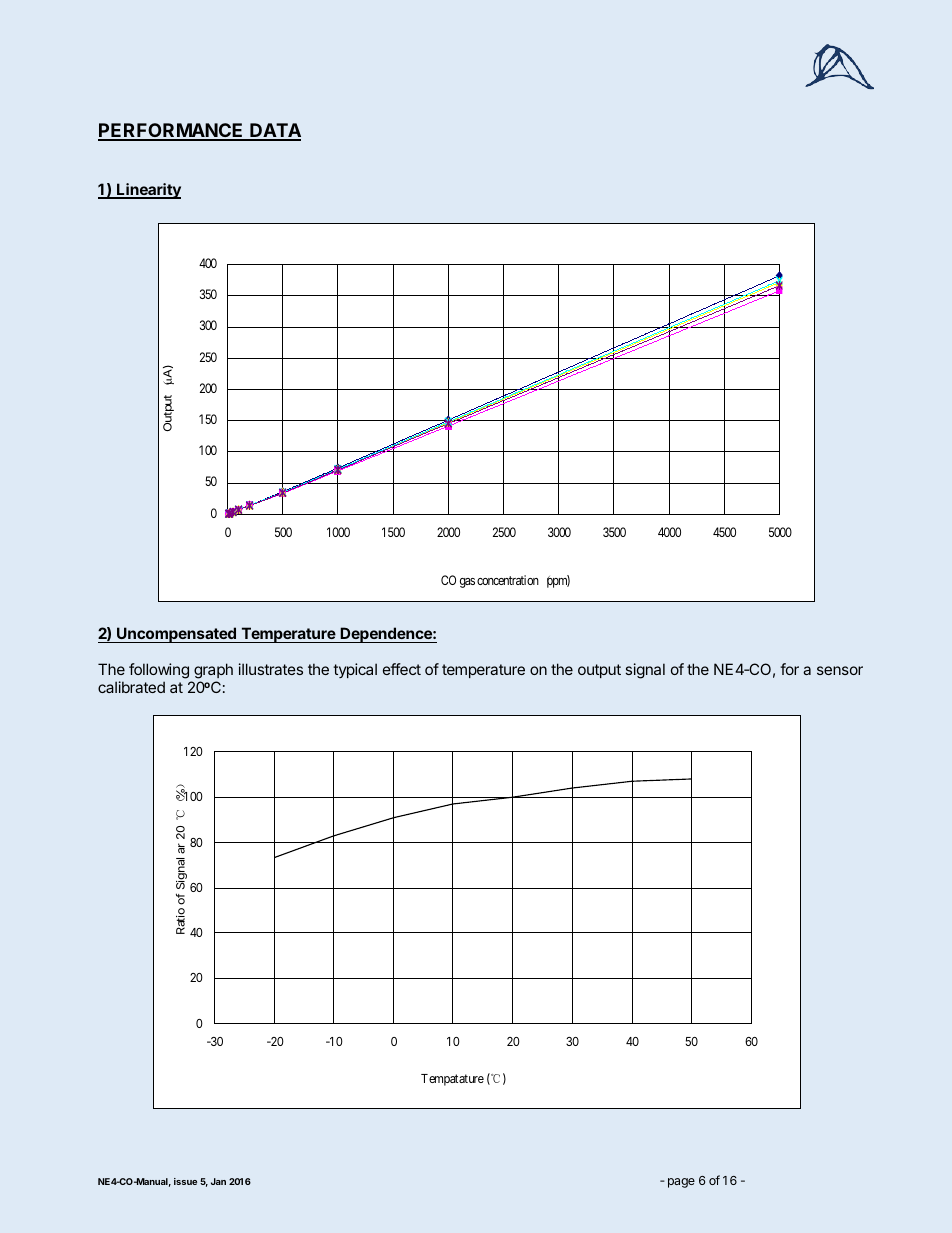 The image size is (952, 1233). I want to click on following, so click(160, 672).
